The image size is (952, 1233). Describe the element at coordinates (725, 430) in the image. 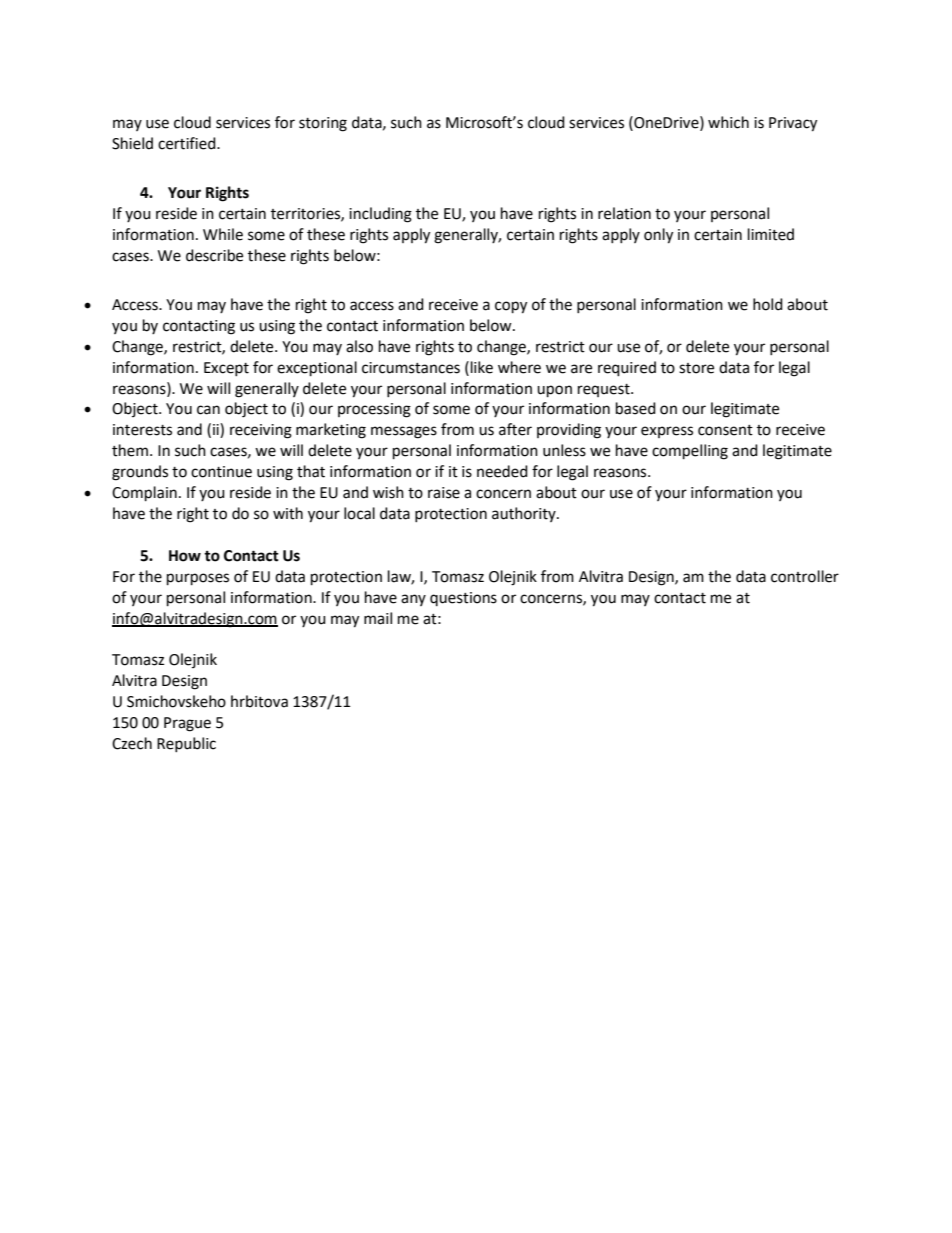

I see `consent` at that location.
